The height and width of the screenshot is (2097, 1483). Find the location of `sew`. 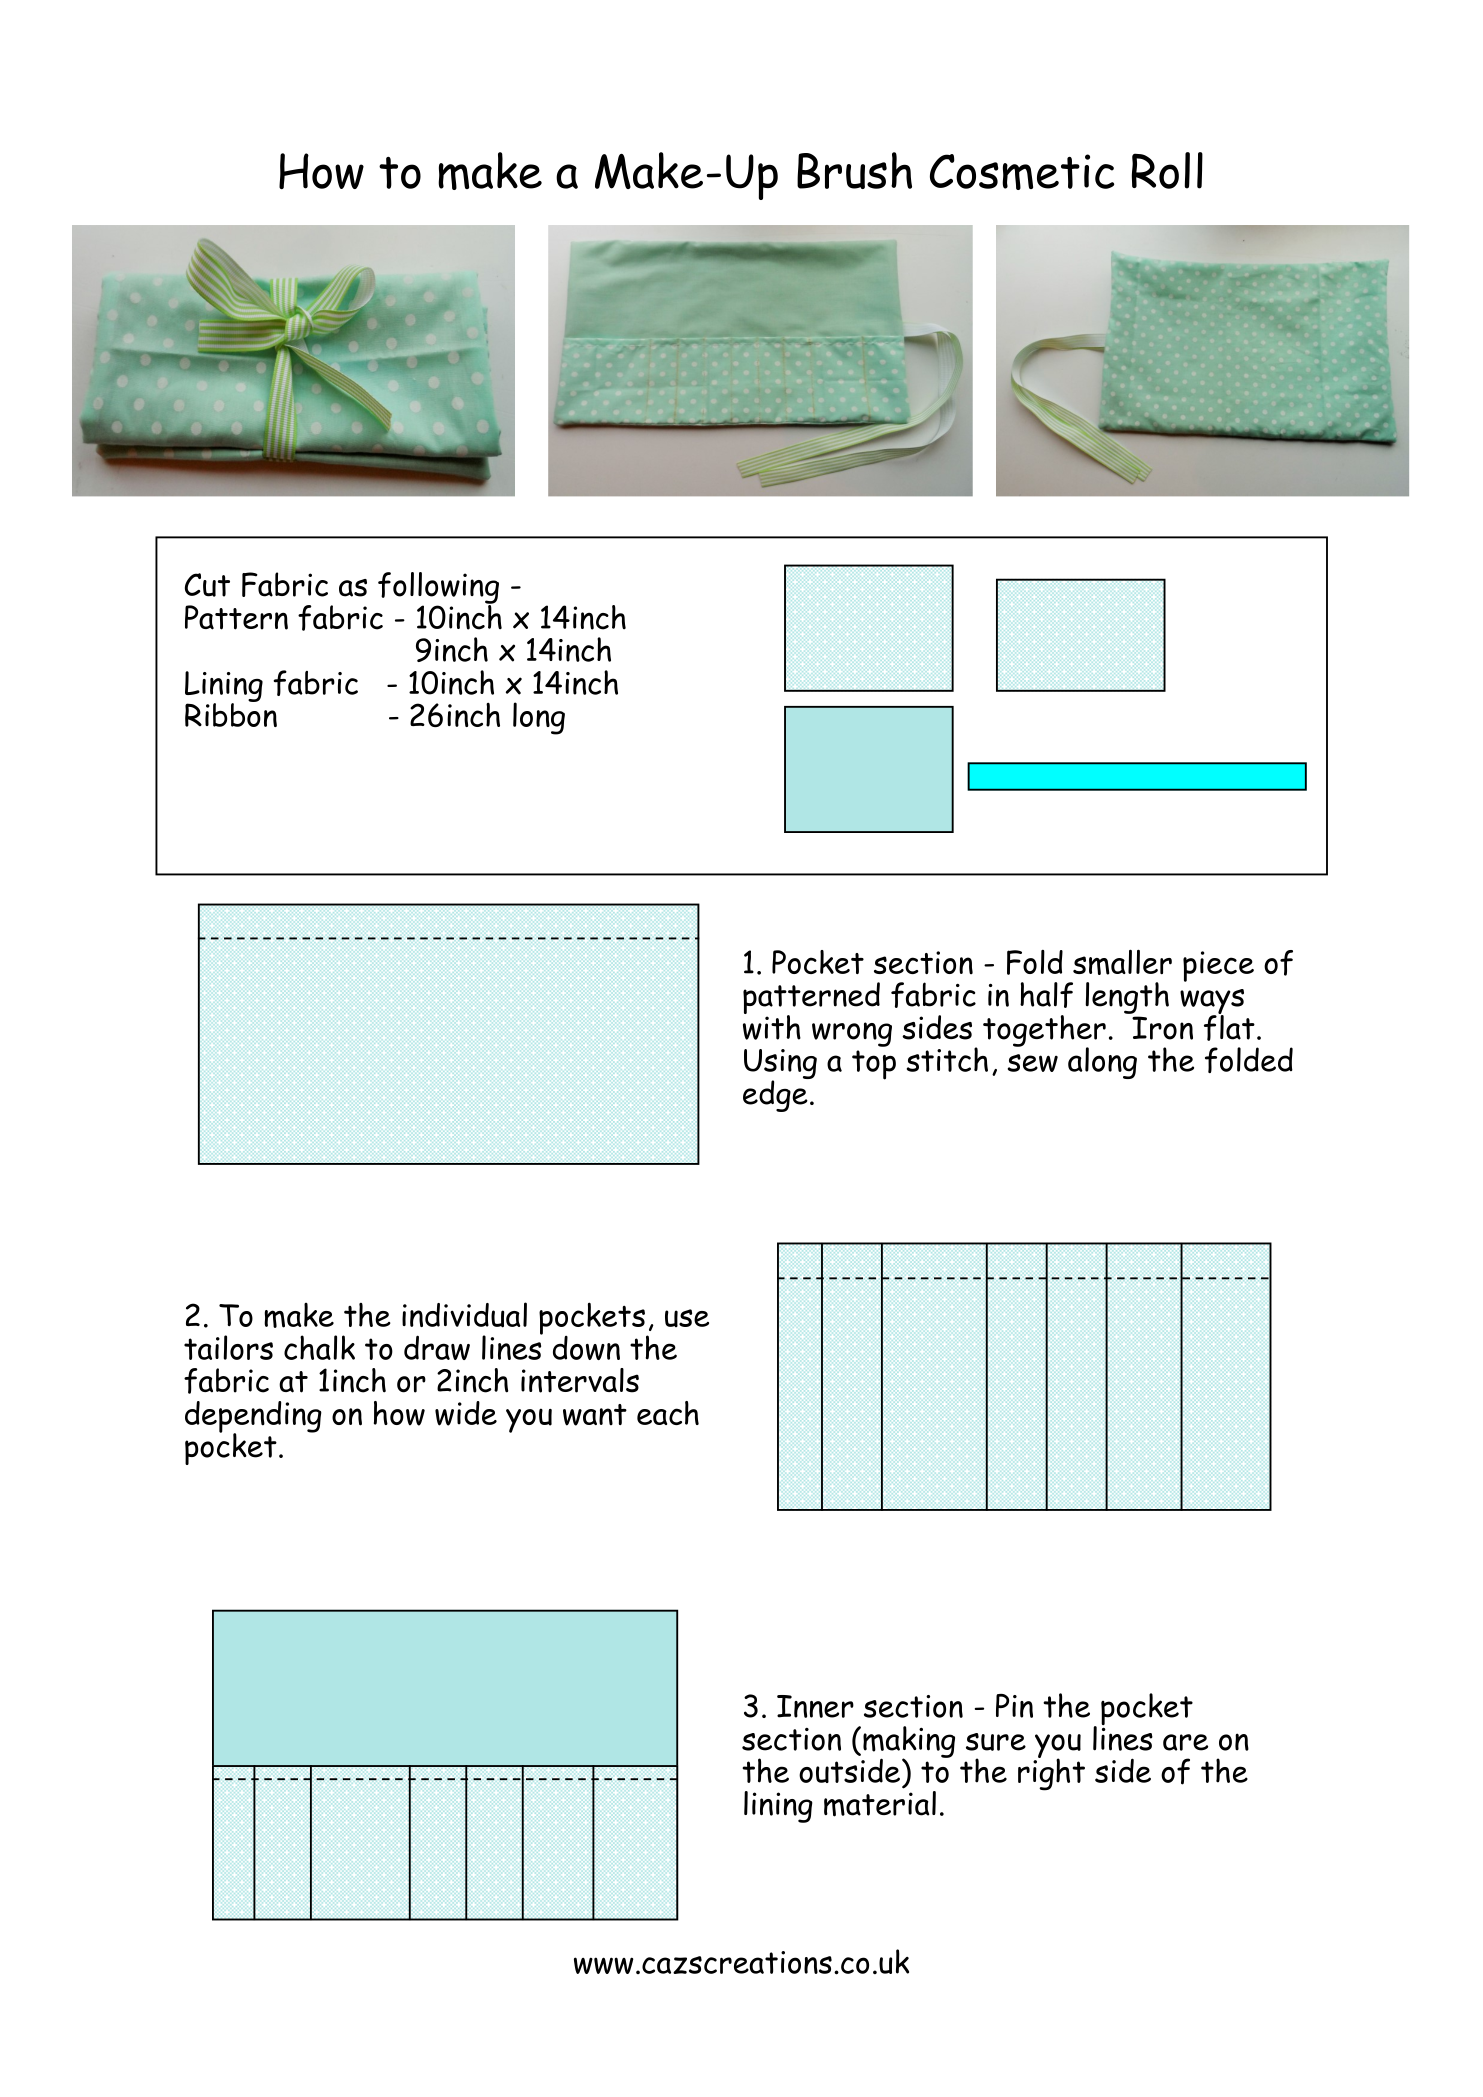

sew is located at coordinates (1033, 1063).
